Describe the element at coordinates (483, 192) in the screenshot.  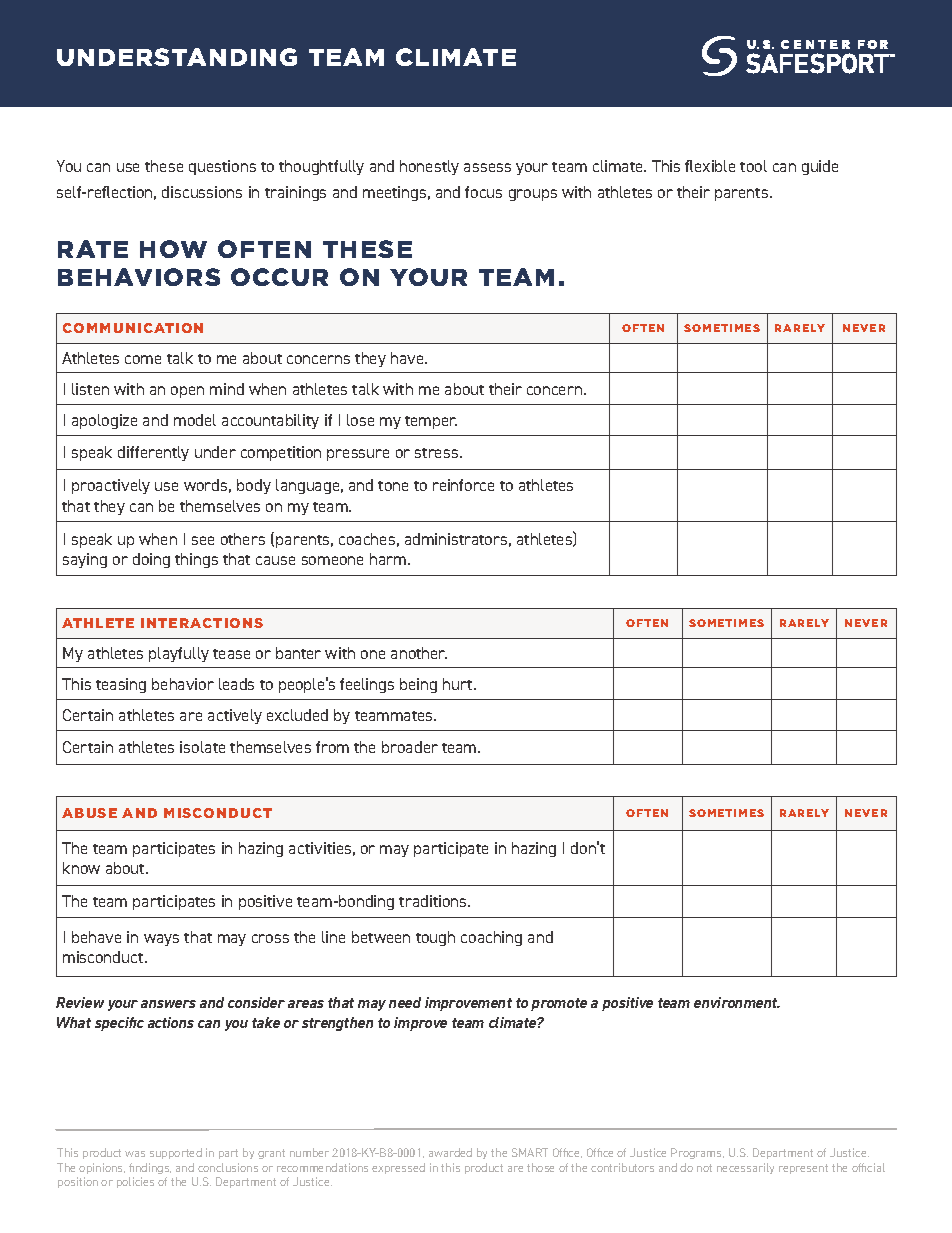
I see `focus` at that location.
